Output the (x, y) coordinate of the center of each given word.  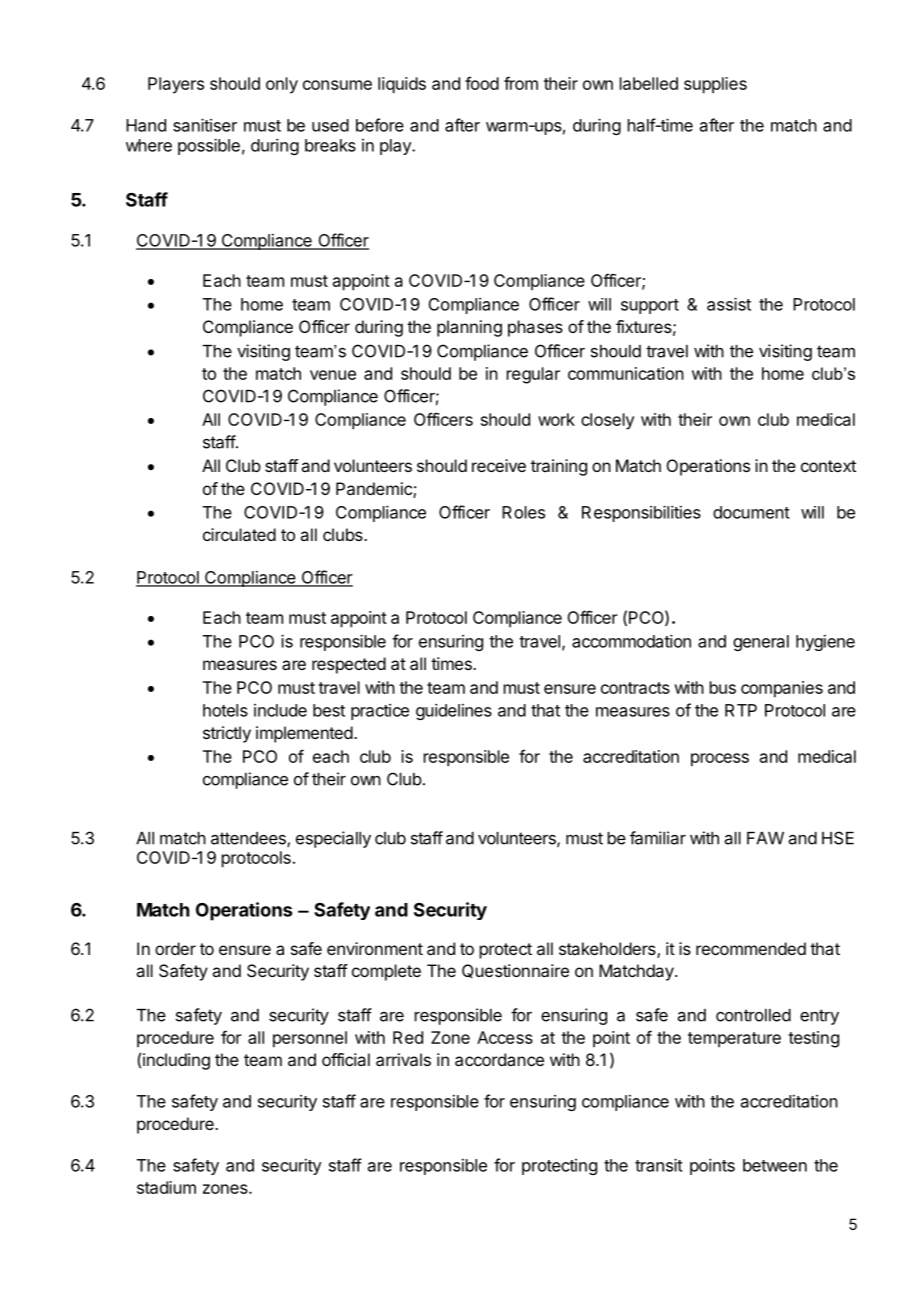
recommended (751, 948)
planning (469, 328)
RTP (741, 710)
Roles (523, 512)
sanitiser (205, 125)
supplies (715, 85)
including (176, 1061)
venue (333, 375)
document (751, 512)
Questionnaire (515, 971)
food (482, 83)
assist (729, 304)
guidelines (454, 711)
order (175, 948)
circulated (239, 534)
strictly (227, 734)
